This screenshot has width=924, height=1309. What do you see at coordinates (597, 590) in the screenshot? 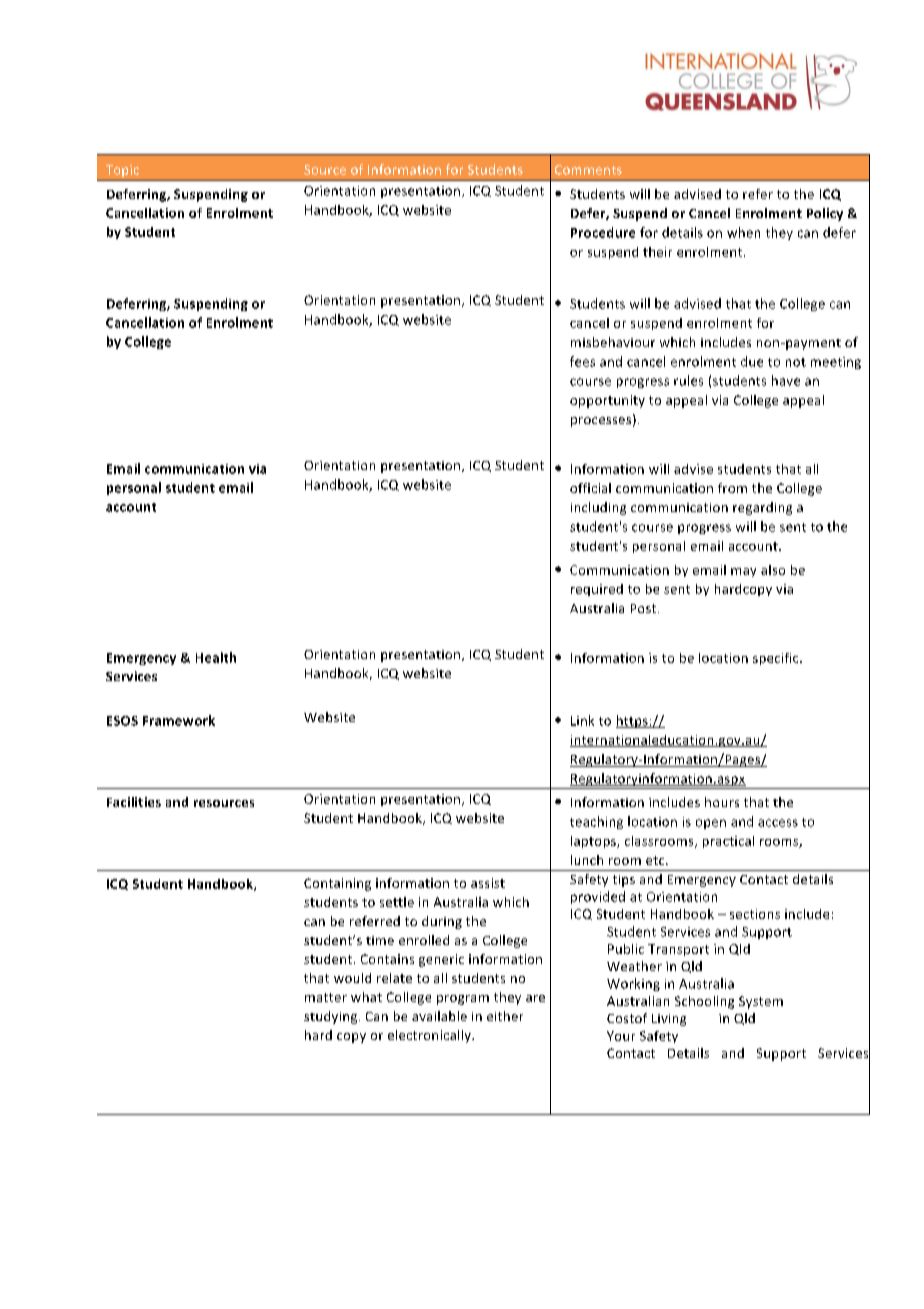
I see `required` at bounding box center [597, 590].
